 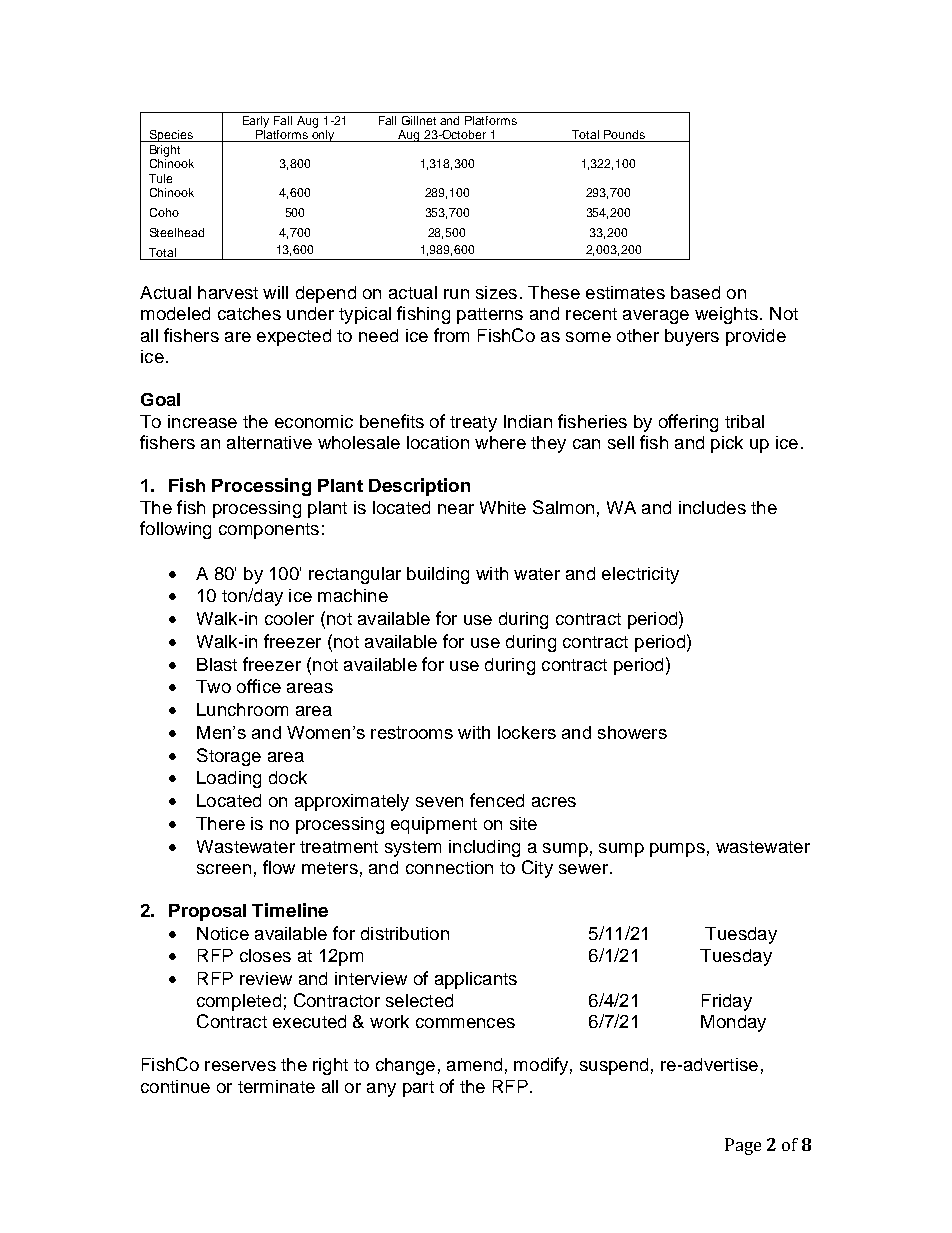 I want to click on includes, so click(x=712, y=507).
